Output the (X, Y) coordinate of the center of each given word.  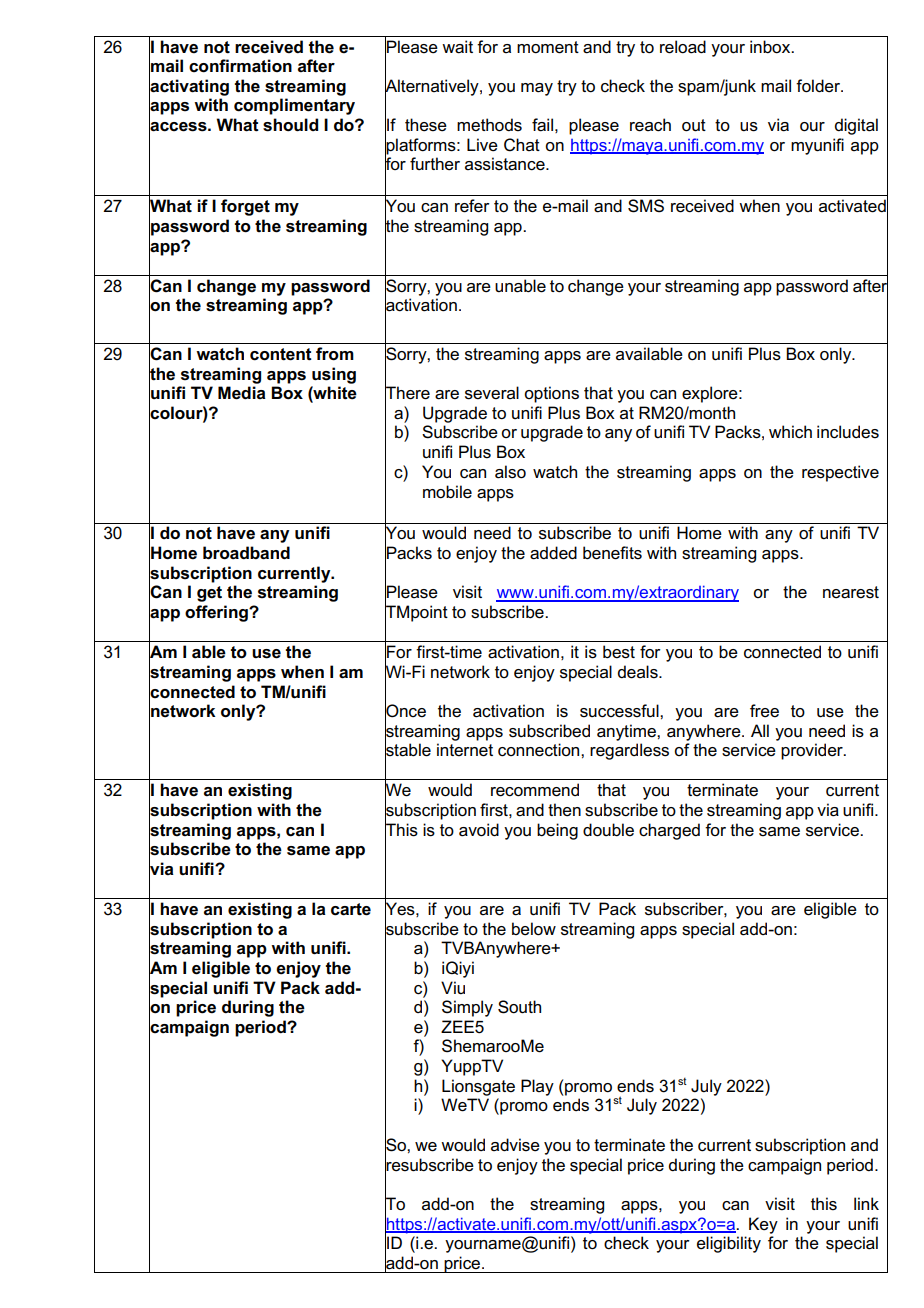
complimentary (294, 106)
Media (242, 393)
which (790, 432)
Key (763, 1225)
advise (515, 1145)
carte (351, 909)
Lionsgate (478, 1087)
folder (819, 86)
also (510, 472)
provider (813, 751)
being (557, 831)
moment (548, 47)
